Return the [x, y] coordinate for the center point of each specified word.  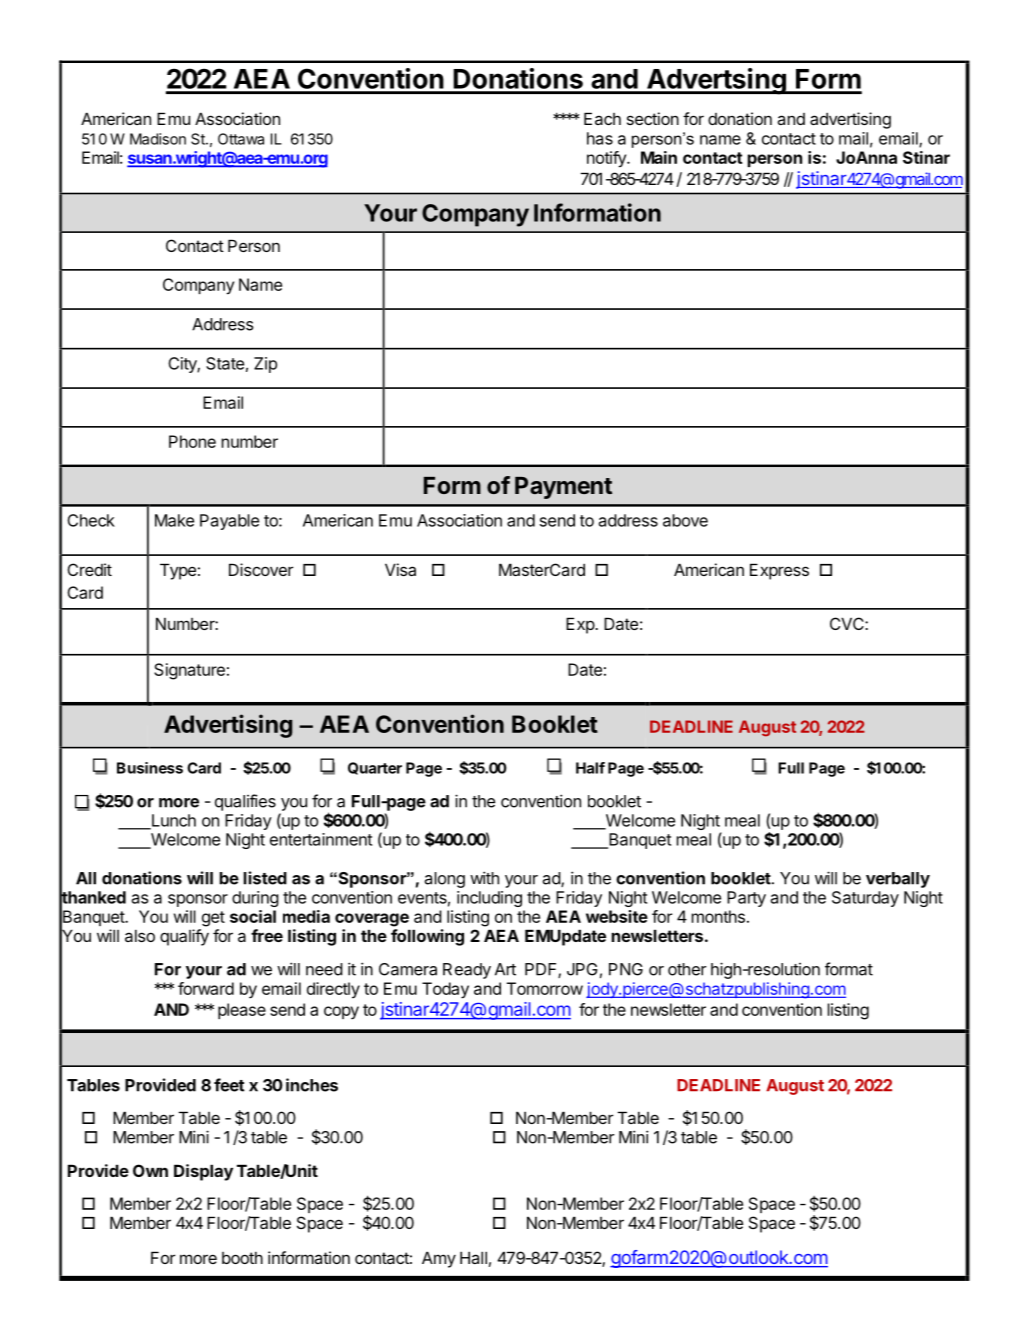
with [484, 878]
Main [659, 157]
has [600, 138]
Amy [439, 1259]
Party [746, 899]
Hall [473, 1257]
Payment [563, 488]
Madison [158, 139]
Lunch [173, 821]
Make [174, 520]
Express [779, 571]
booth [242, 1257]
